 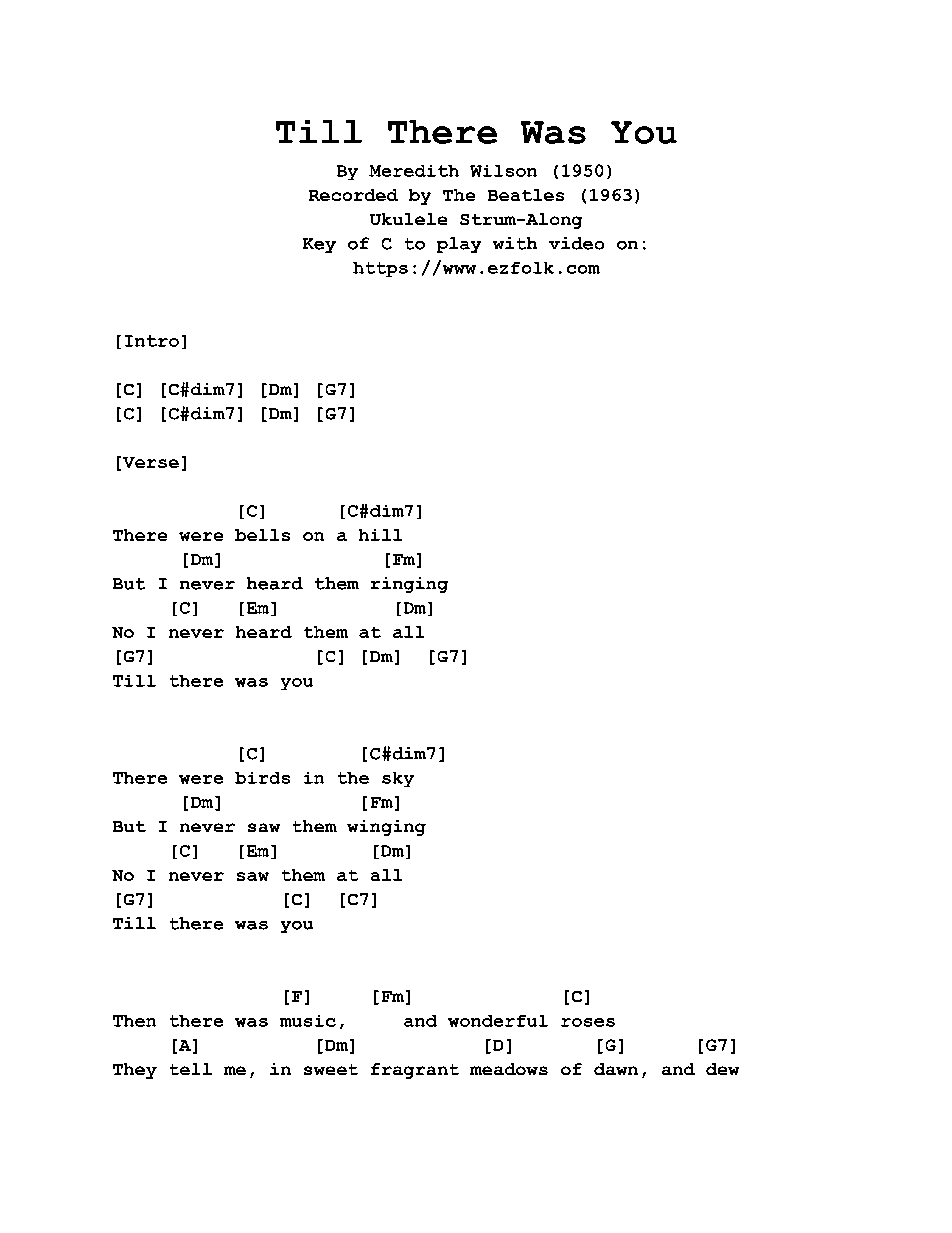 I want to click on bells, so click(x=262, y=535).
